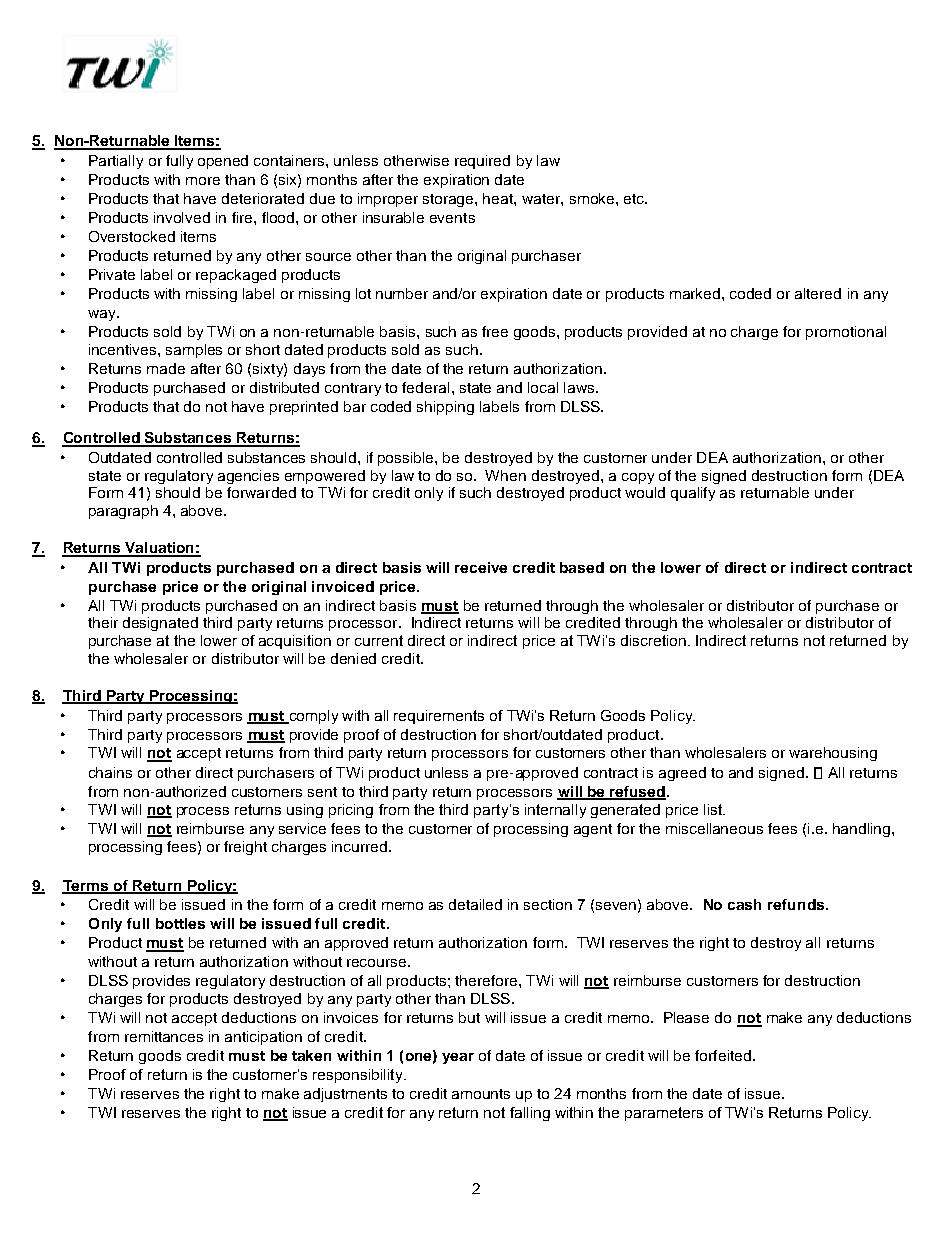 This image has height=1233, width=952. What do you see at coordinates (635, 199) in the image?
I see `etc` at bounding box center [635, 199].
